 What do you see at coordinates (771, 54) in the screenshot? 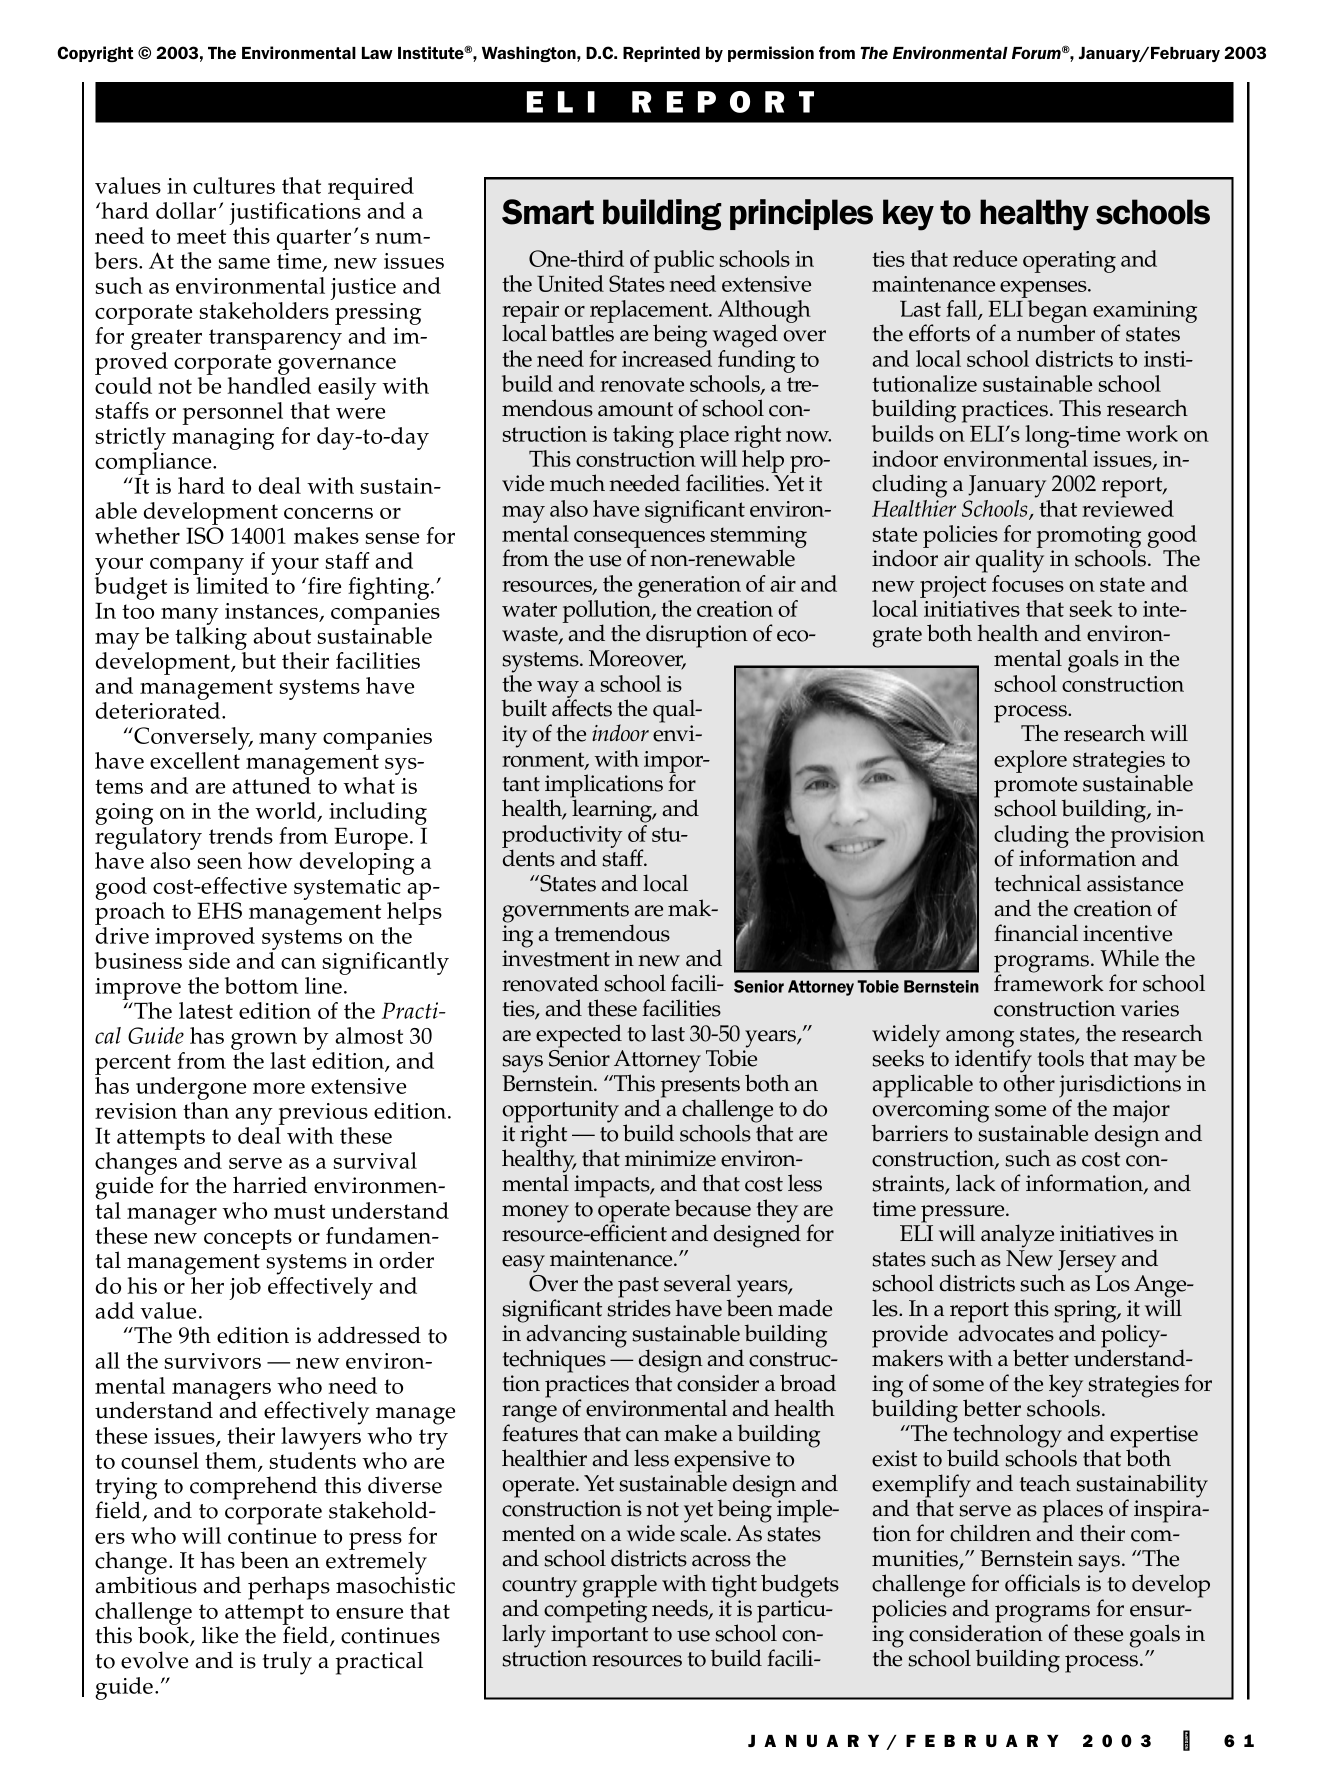
I see `permission` at bounding box center [771, 54].
